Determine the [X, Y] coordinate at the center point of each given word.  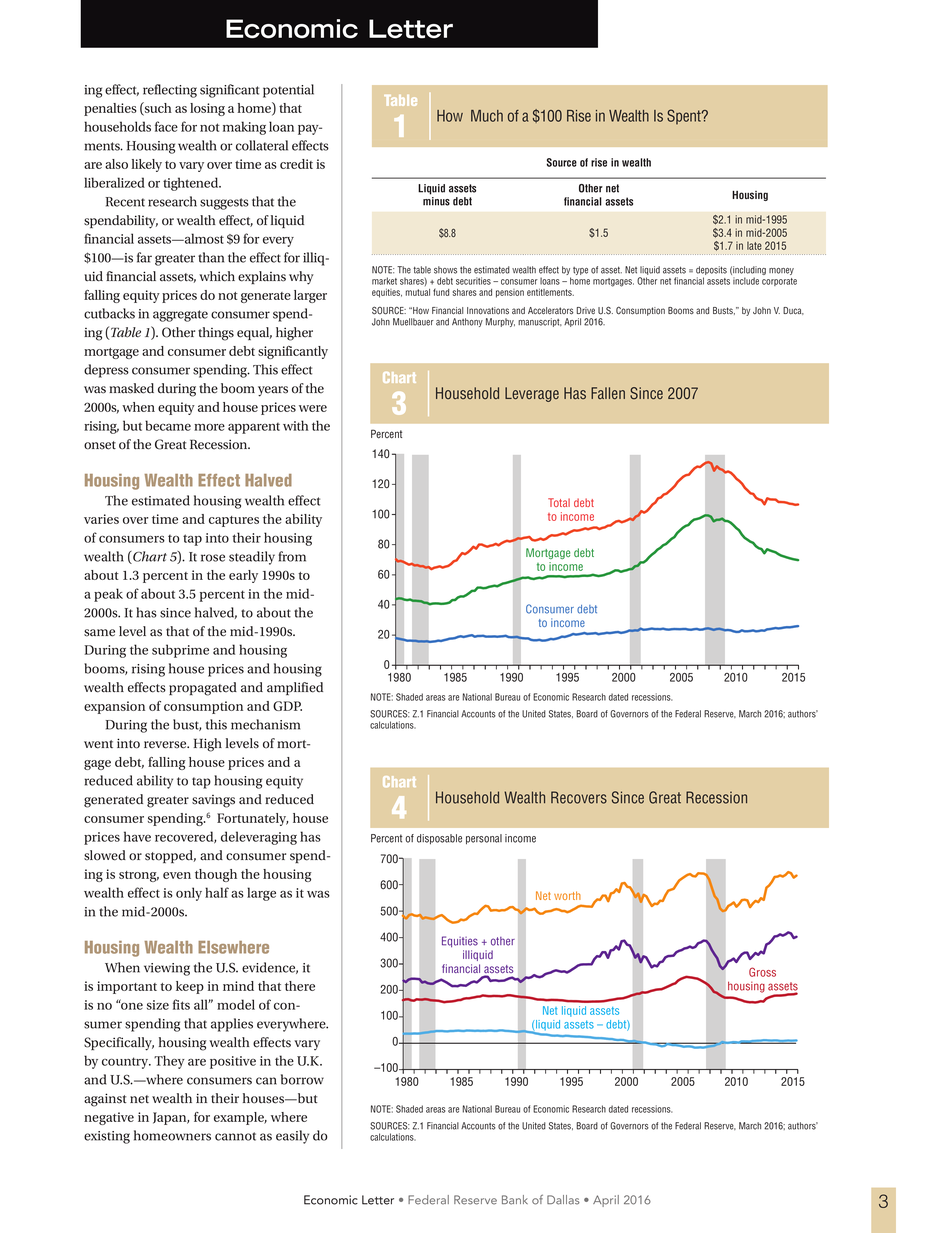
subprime [180, 651]
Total [559, 502]
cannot [235, 1136]
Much [487, 116]
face [166, 126]
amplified [295, 688]
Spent [685, 117]
